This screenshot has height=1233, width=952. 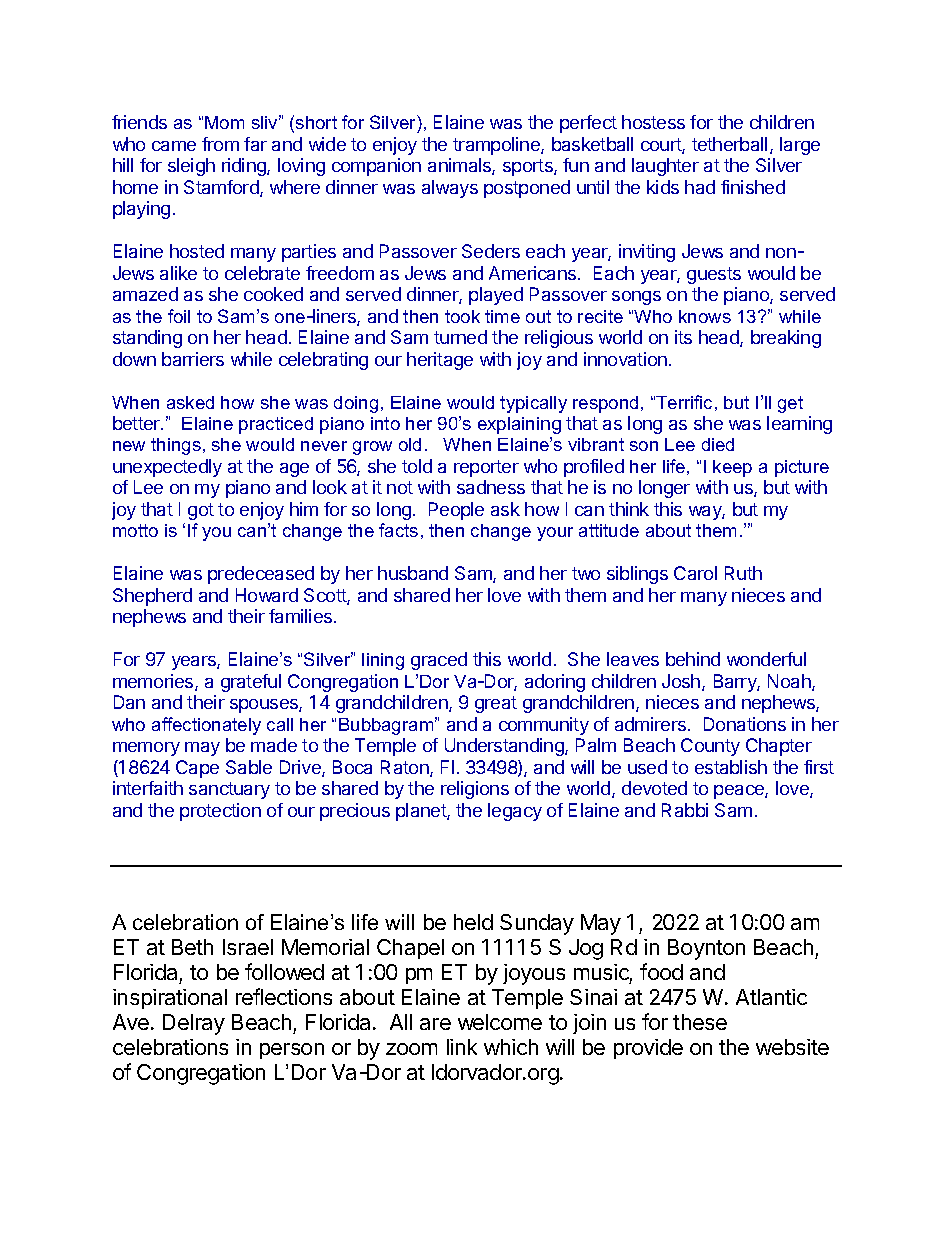 I want to click on welcome, so click(x=500, y=1022).
